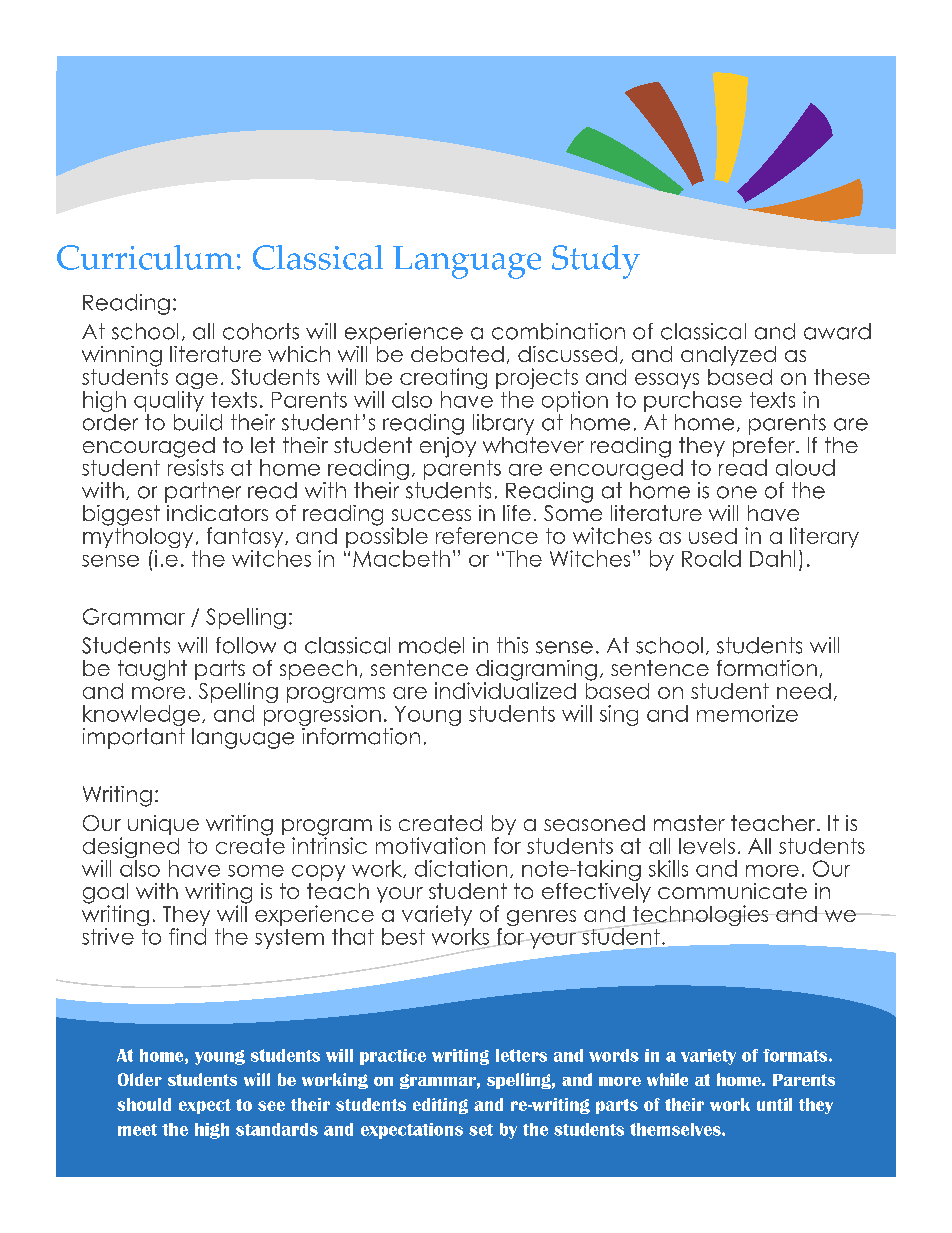 The height and width of the screenshot is (1233, 952). Describe the element at coordinates (163, 825) in the screenshot. I see `unique` at that location.
